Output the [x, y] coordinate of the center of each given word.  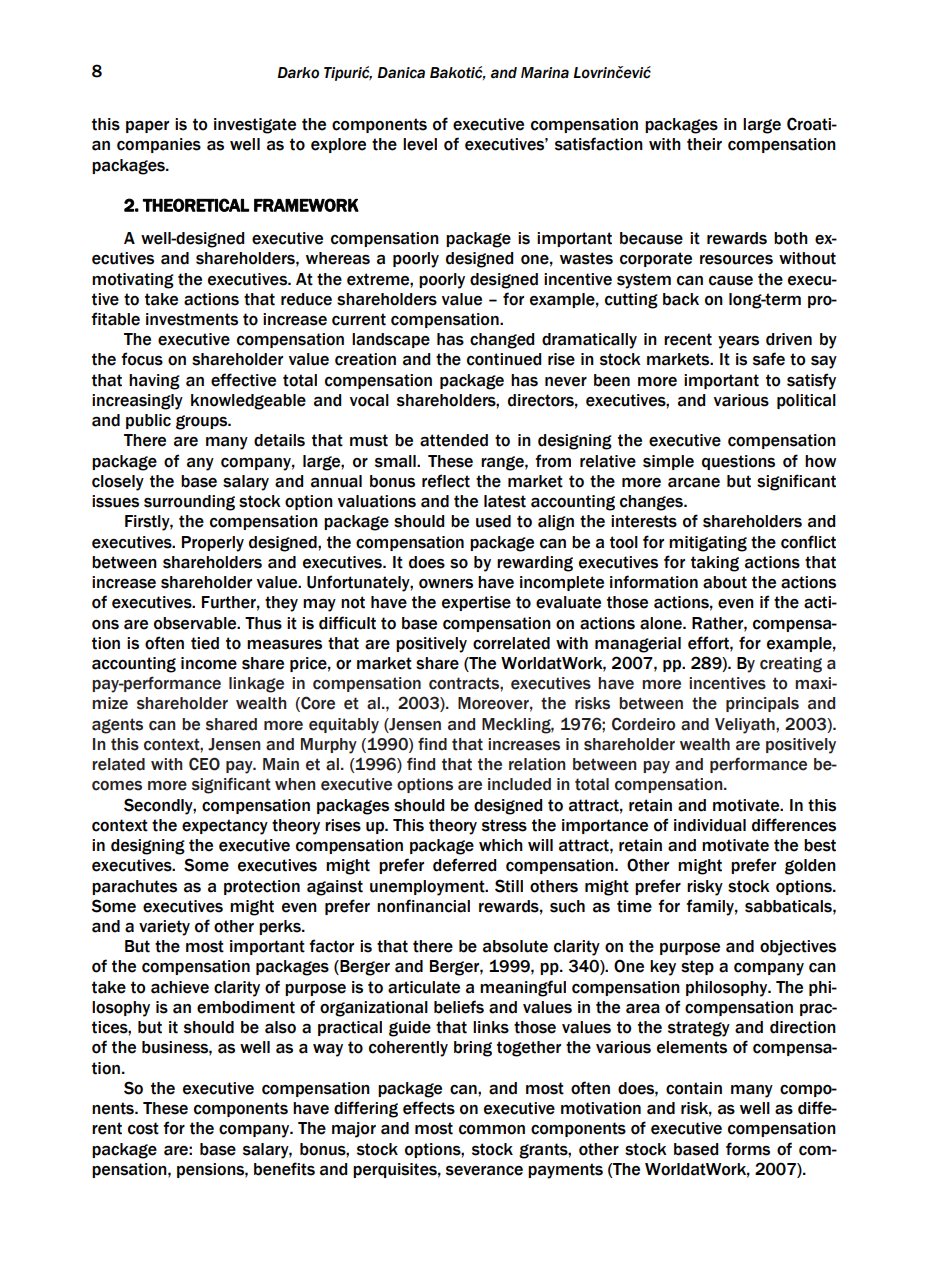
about [725, 582]
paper [147, 126]
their [704, 144]
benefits [284, 1169]
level [420, 144]
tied [205, 643]
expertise [476, 603]
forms [748, 1149]
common [492, 1130]
